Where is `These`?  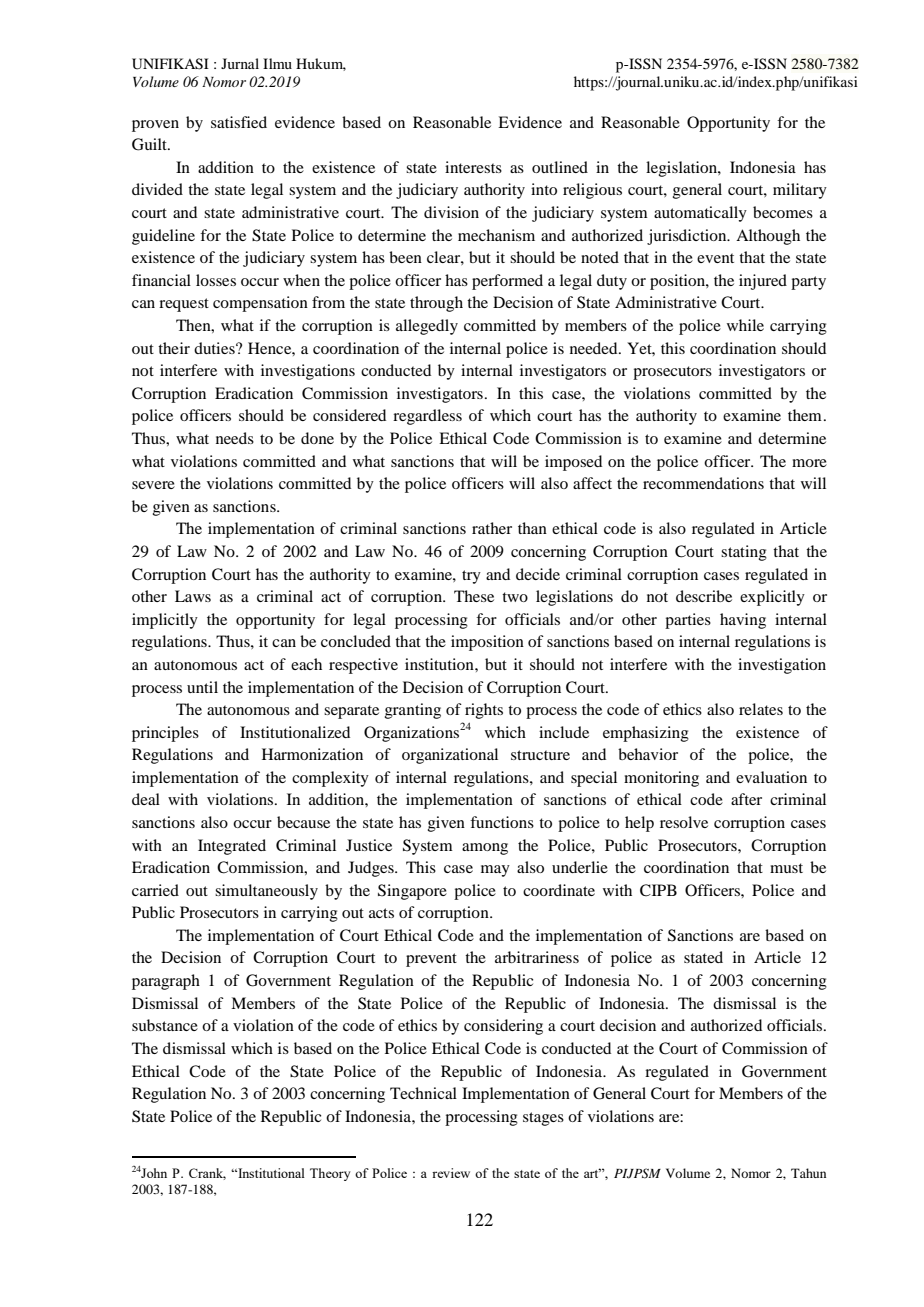
These is located at coordinates (474, 596).
